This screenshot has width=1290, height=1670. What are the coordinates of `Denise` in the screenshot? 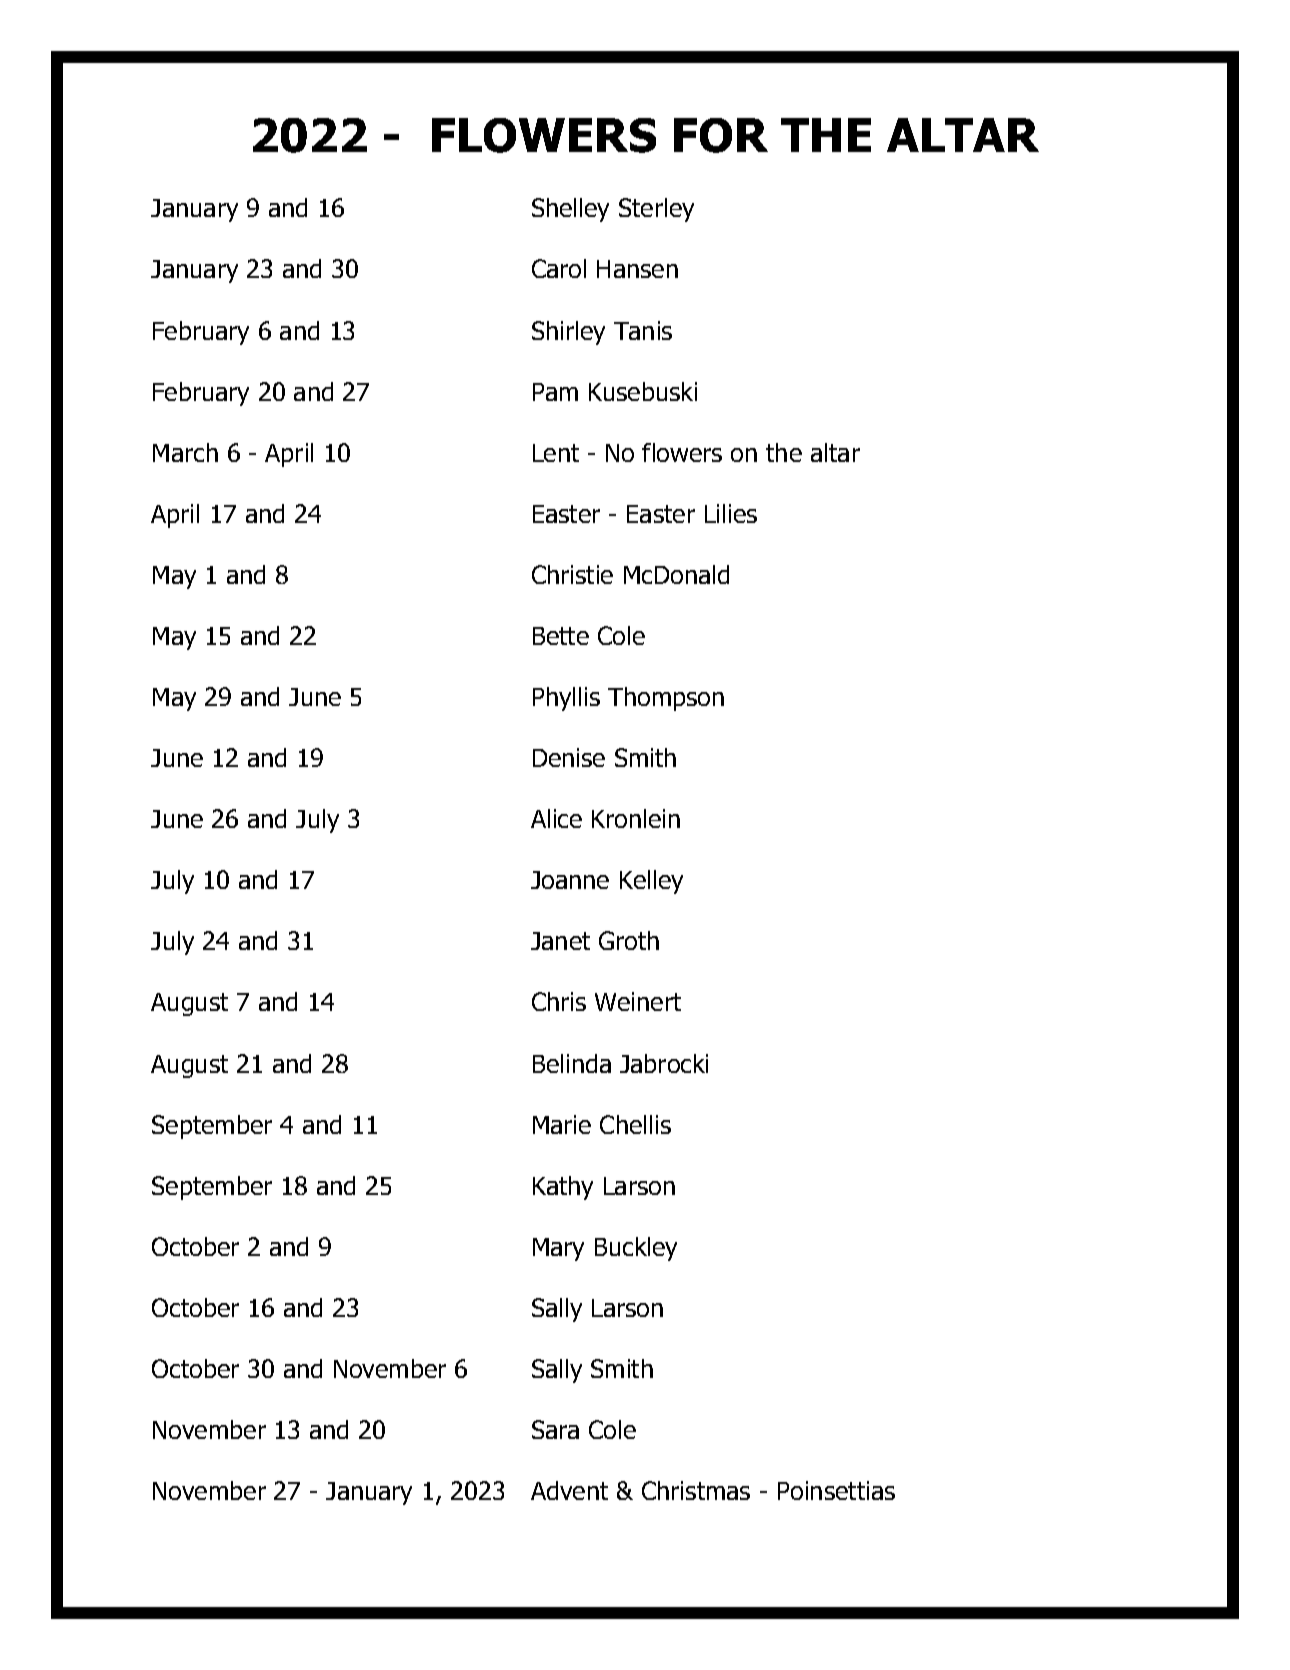 It's located at (569, 757).
